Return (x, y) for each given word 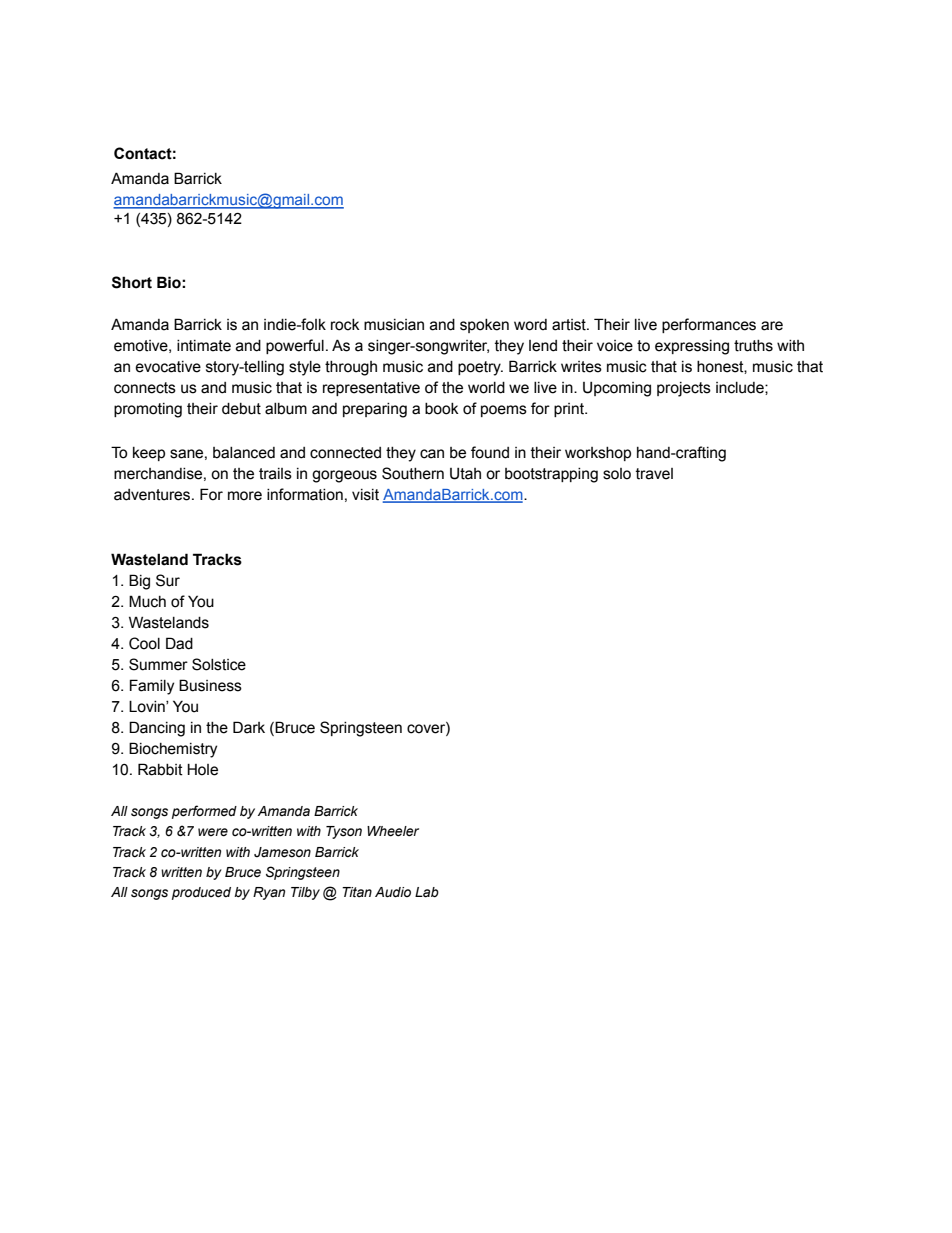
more (245, 496)
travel (654, 474)
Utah (465, 474)
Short (132, 282)
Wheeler (393, 831)
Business (210, 685)
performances (709, 325)
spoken (484, 326)
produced (201, 893)
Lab (427, 892)
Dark (249, 727)
